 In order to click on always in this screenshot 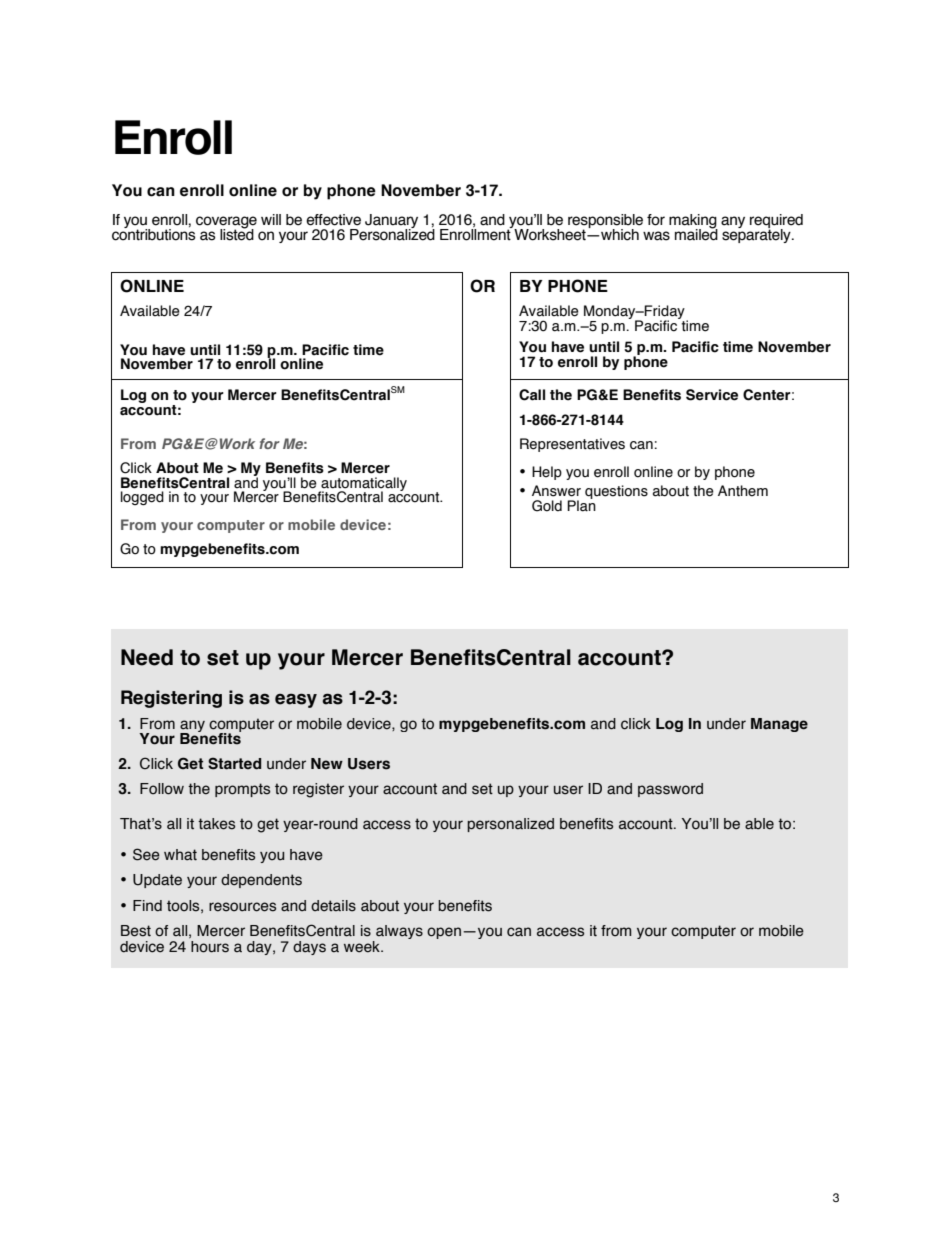, I will do `click(398, 933)`.
